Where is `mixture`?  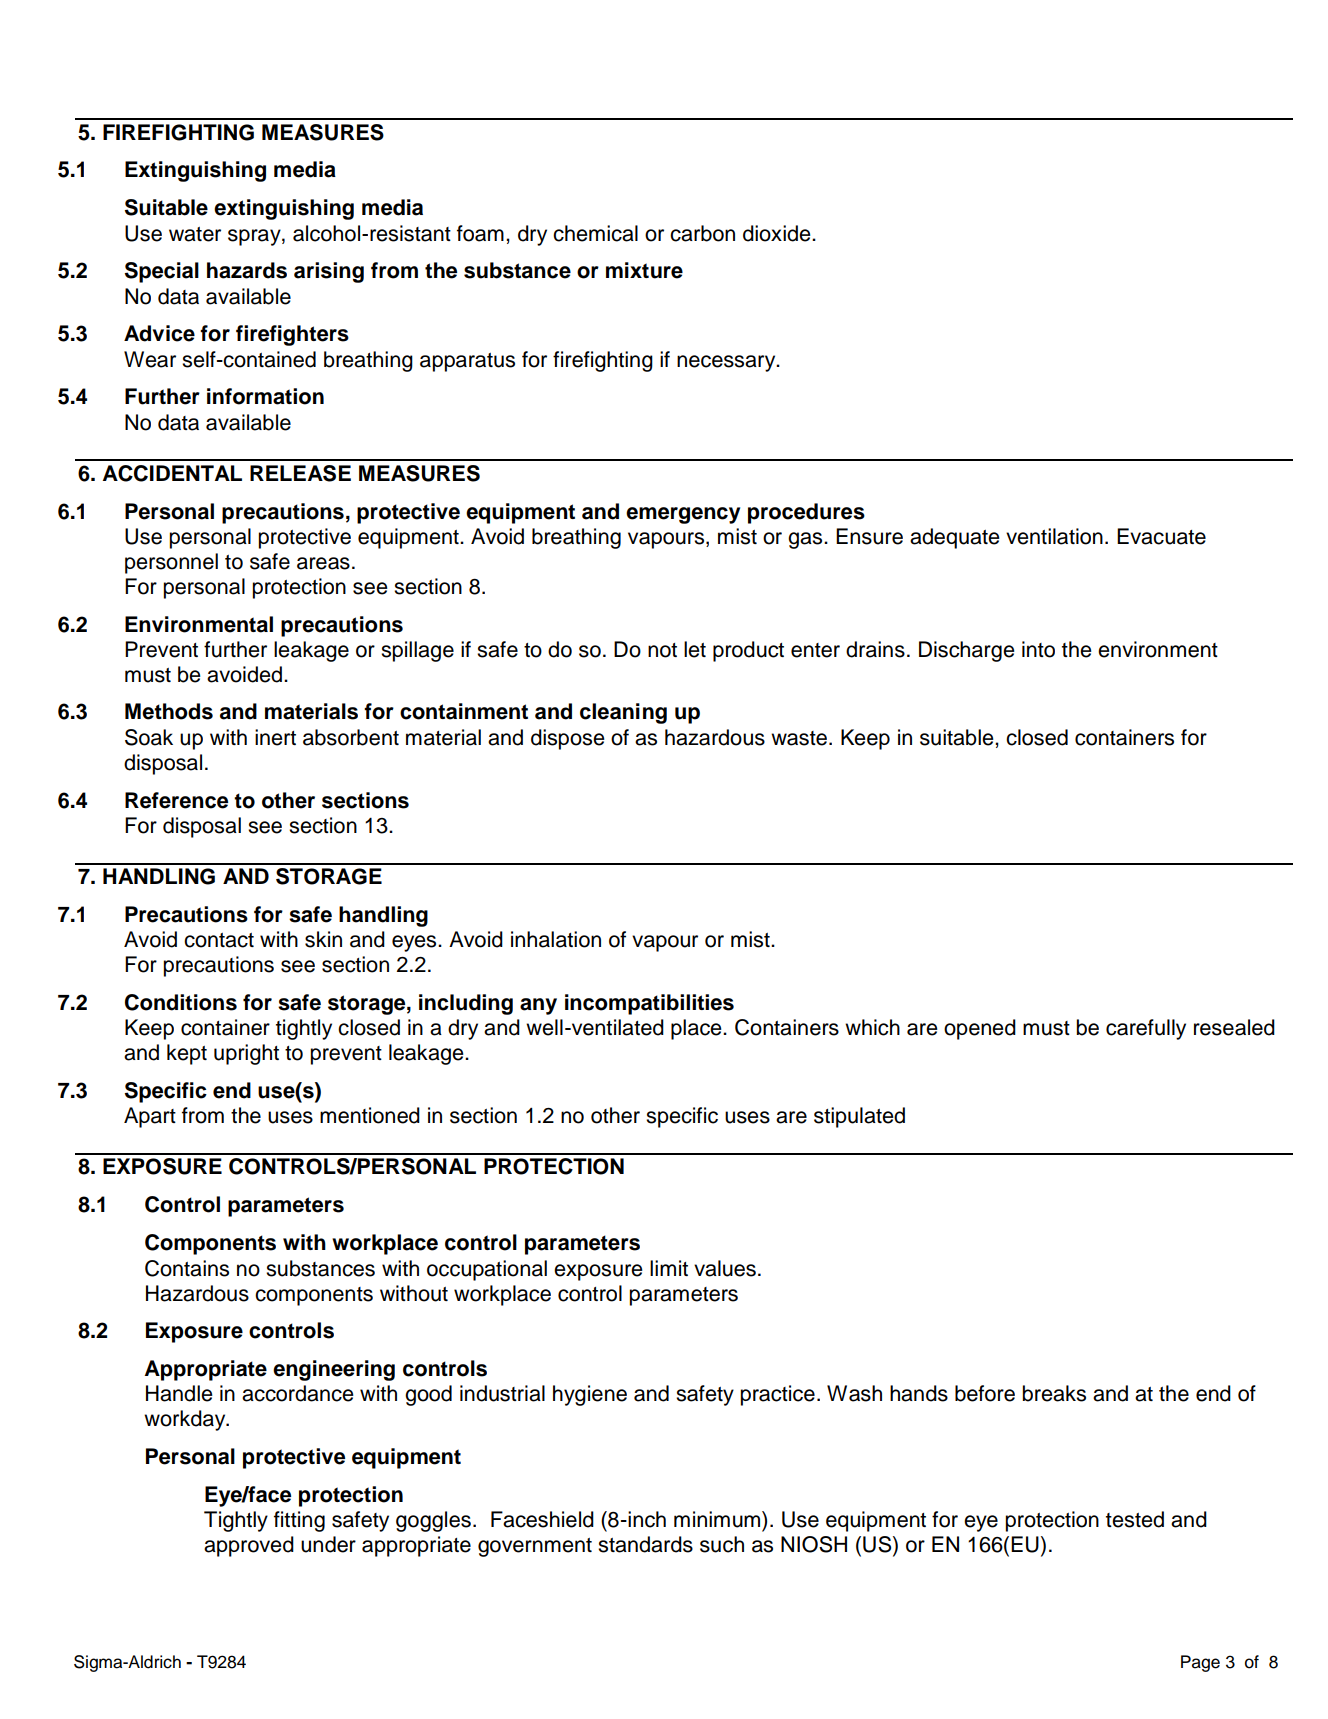
mixture is located at coordinates (644, 270).
